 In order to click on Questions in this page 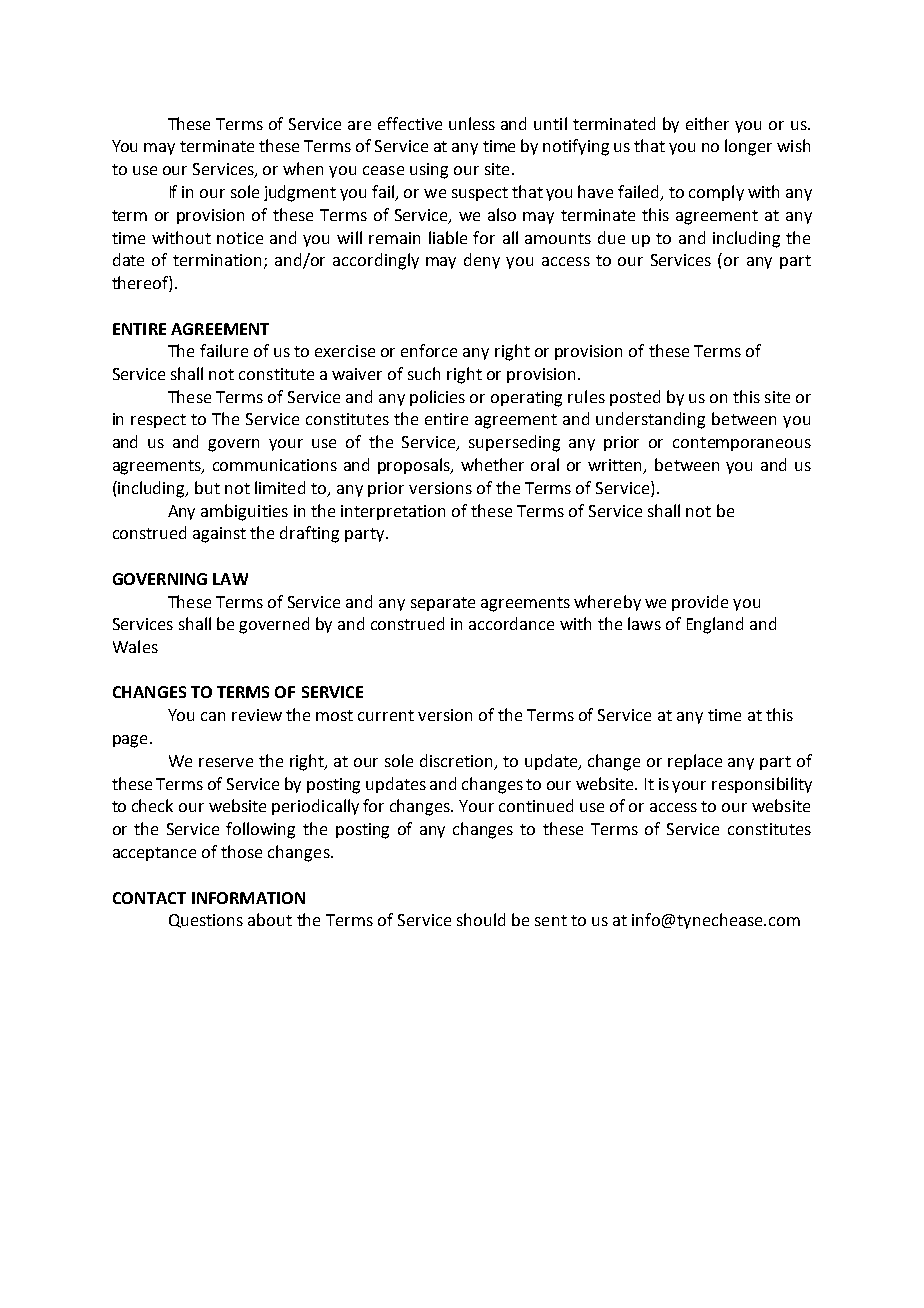, I will do `click(206, 921)`.
